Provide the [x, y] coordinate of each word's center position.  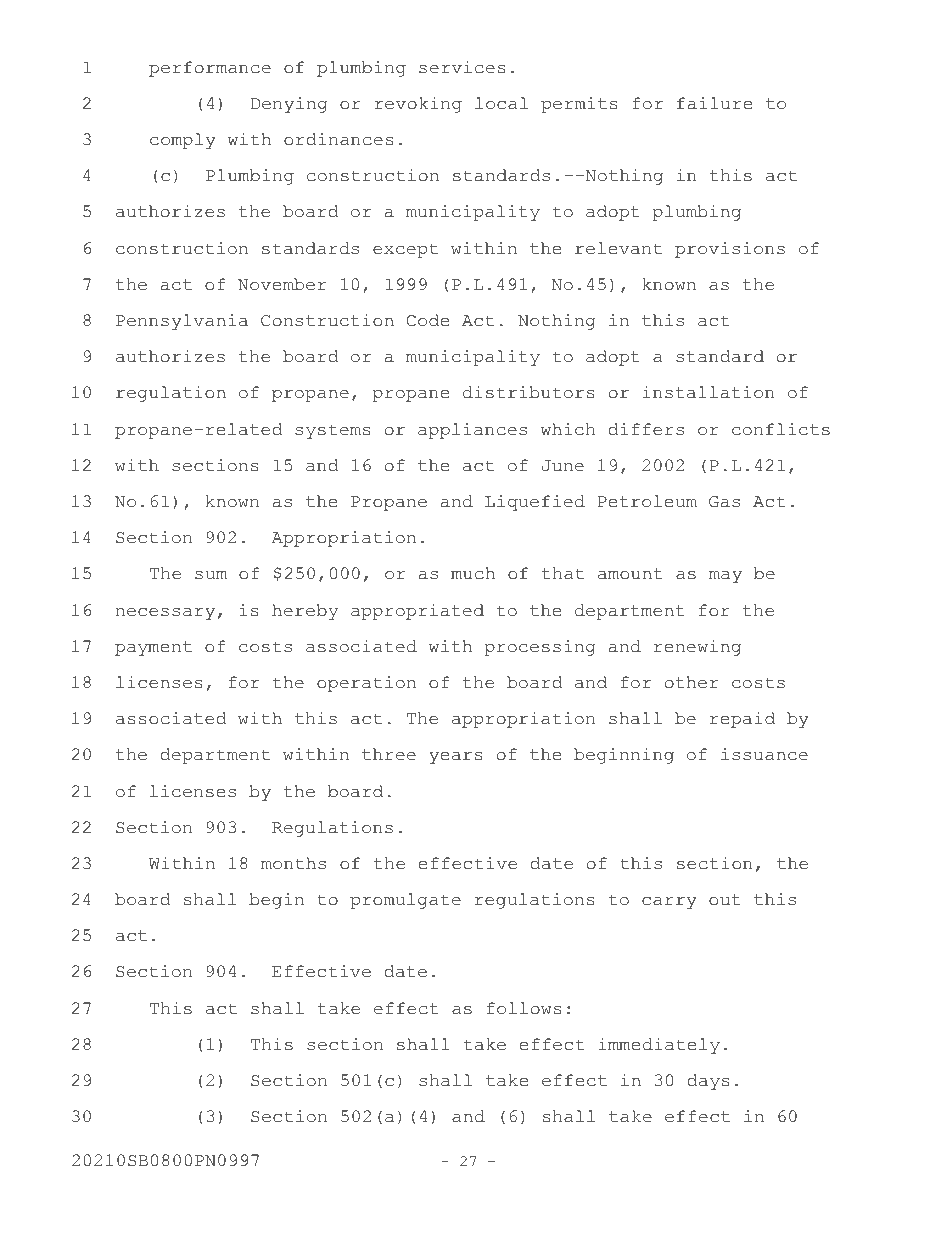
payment [153, 648]
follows [524, 1008]
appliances [472, 431]
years [456, 758]
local [501, 103]
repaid [742, 720]
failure [714, 103]
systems [333, 431]
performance [210, 69]
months [293, 863]
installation [708, 392]
